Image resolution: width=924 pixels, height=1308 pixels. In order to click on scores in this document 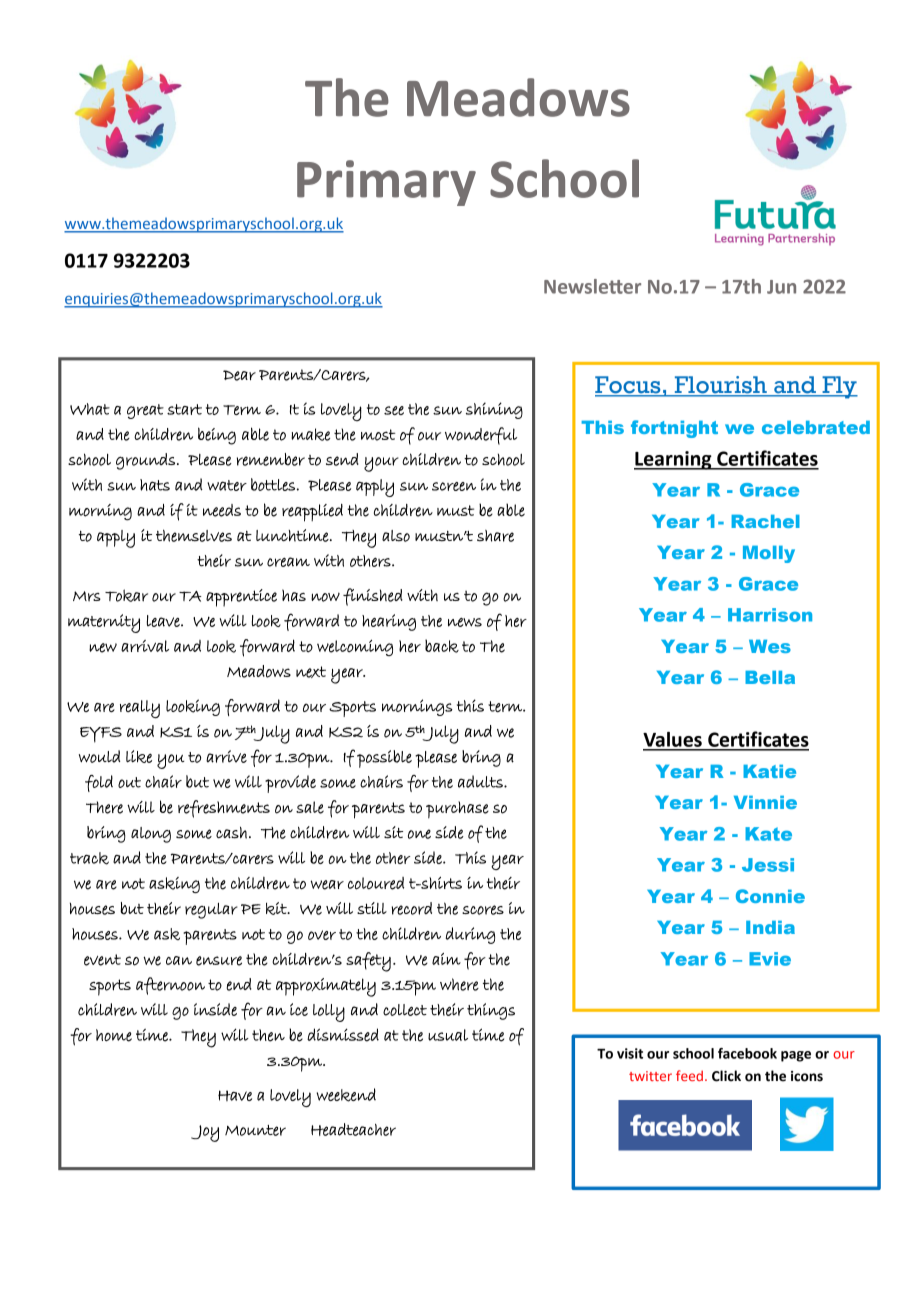, I will do `click(483, 910)`.
